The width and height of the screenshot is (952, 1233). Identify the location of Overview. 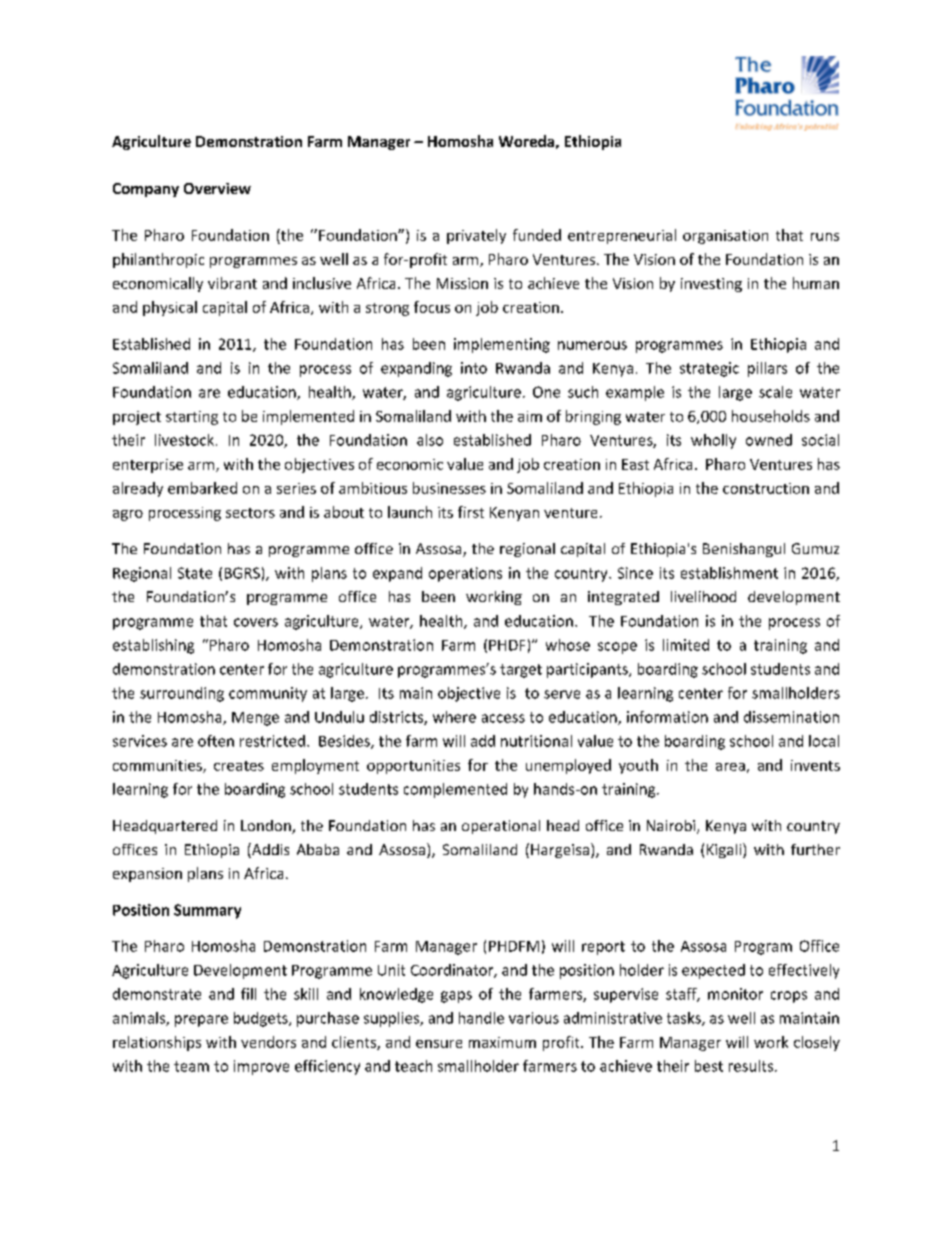
(217, 188).
